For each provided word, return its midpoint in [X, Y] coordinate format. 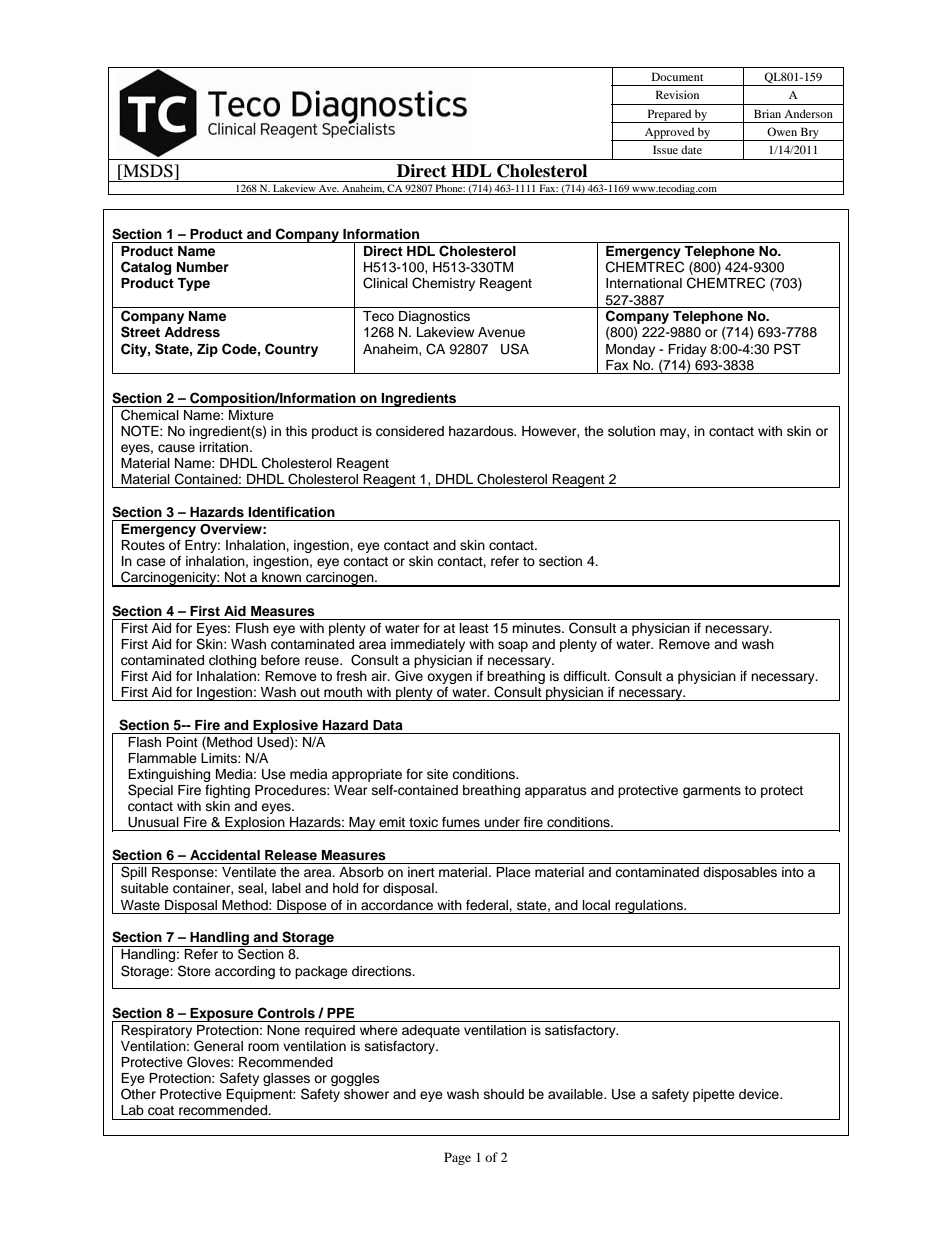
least [474, 628]
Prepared [669, 116]
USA [515, 349]
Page [457, 1158]
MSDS [148, 171]
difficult [586, 676]
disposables [740, 873]
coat [161, 1111]
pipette [714, 1095]
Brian [767, 113]
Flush [252, 628]
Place [513, 872]
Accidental [225, 855]
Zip [207, 350]
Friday [687, 350]
